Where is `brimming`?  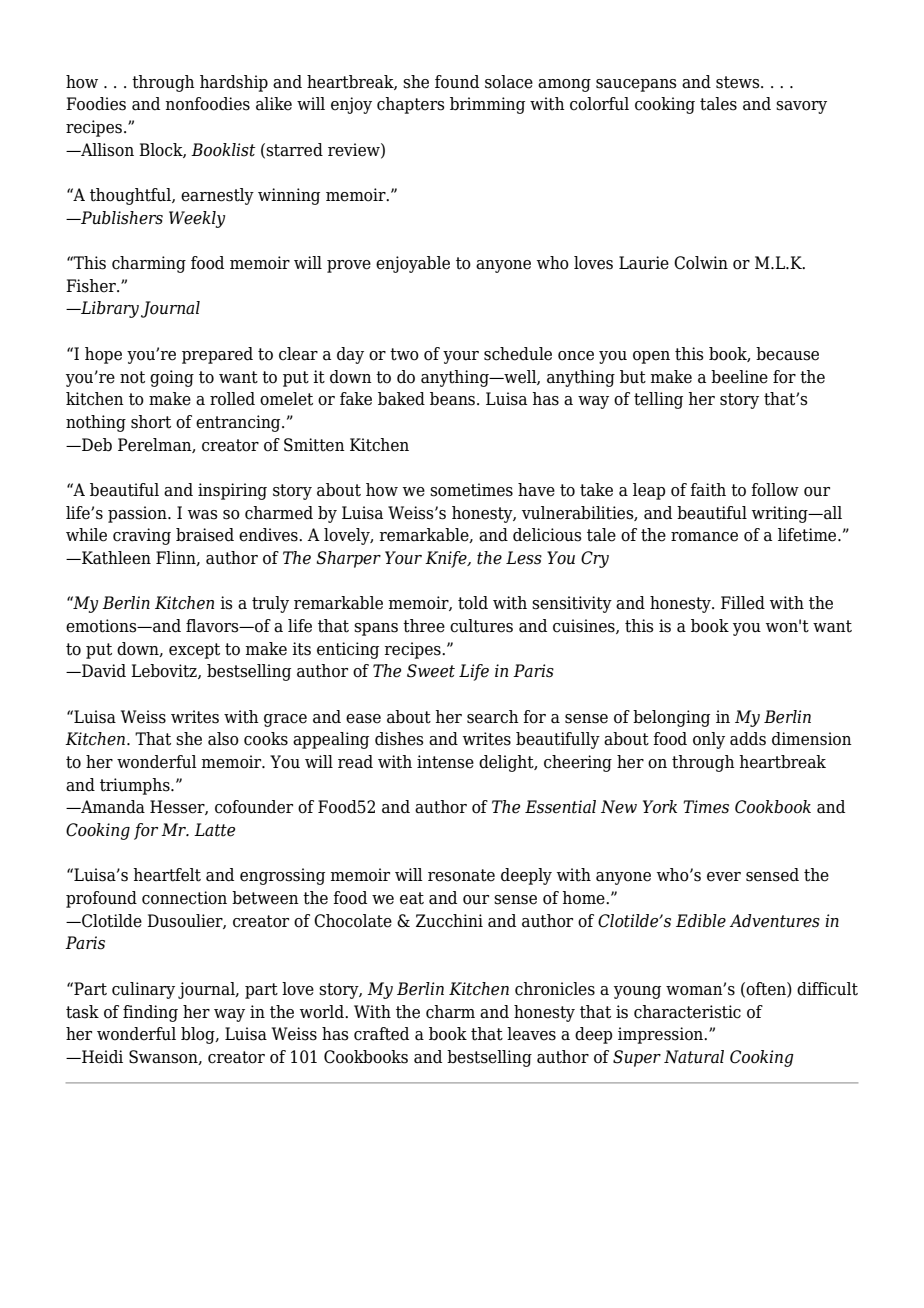 brimming is located at coordinates (487, 105).
